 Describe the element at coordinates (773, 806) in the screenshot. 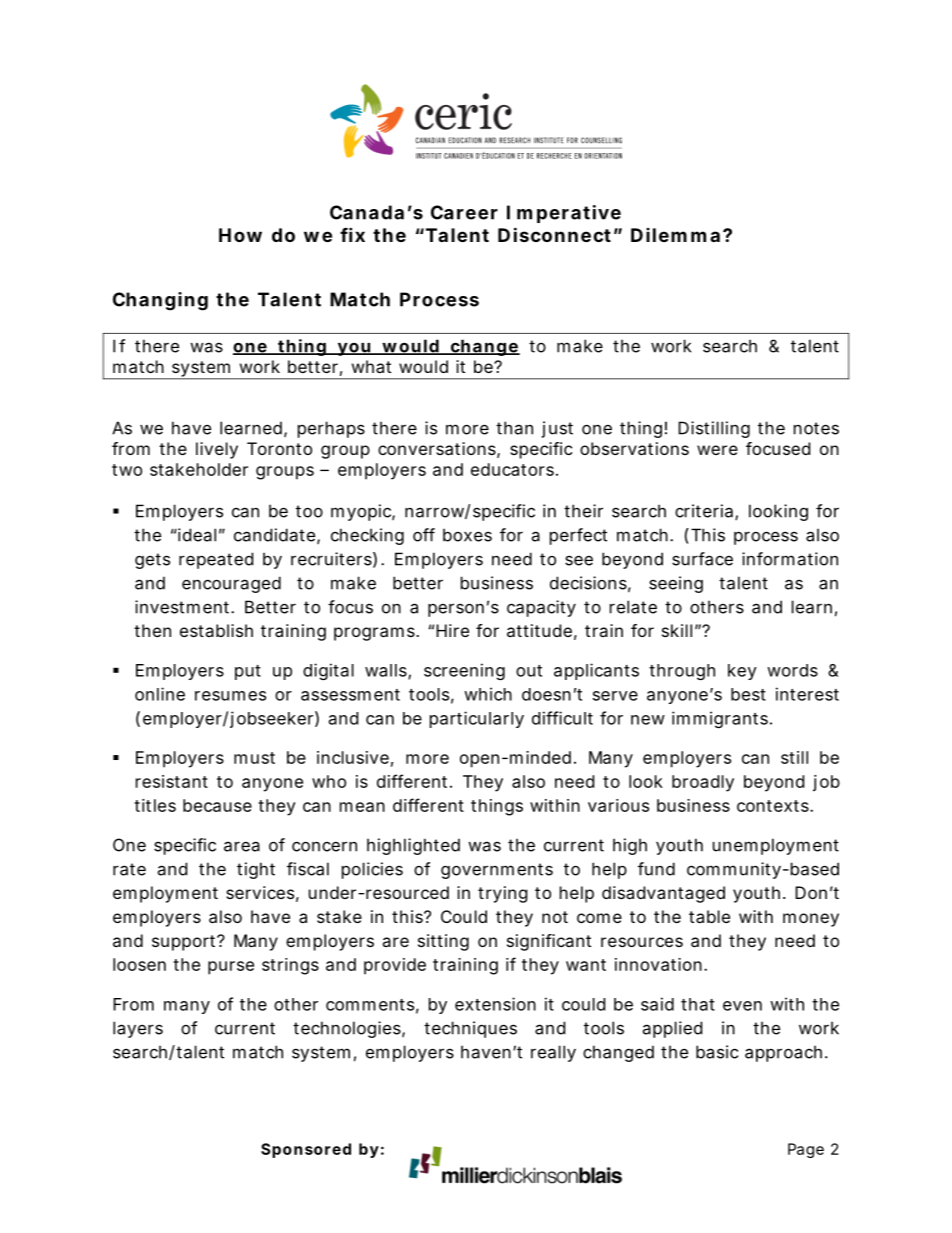

I see `contexts` at that location.
